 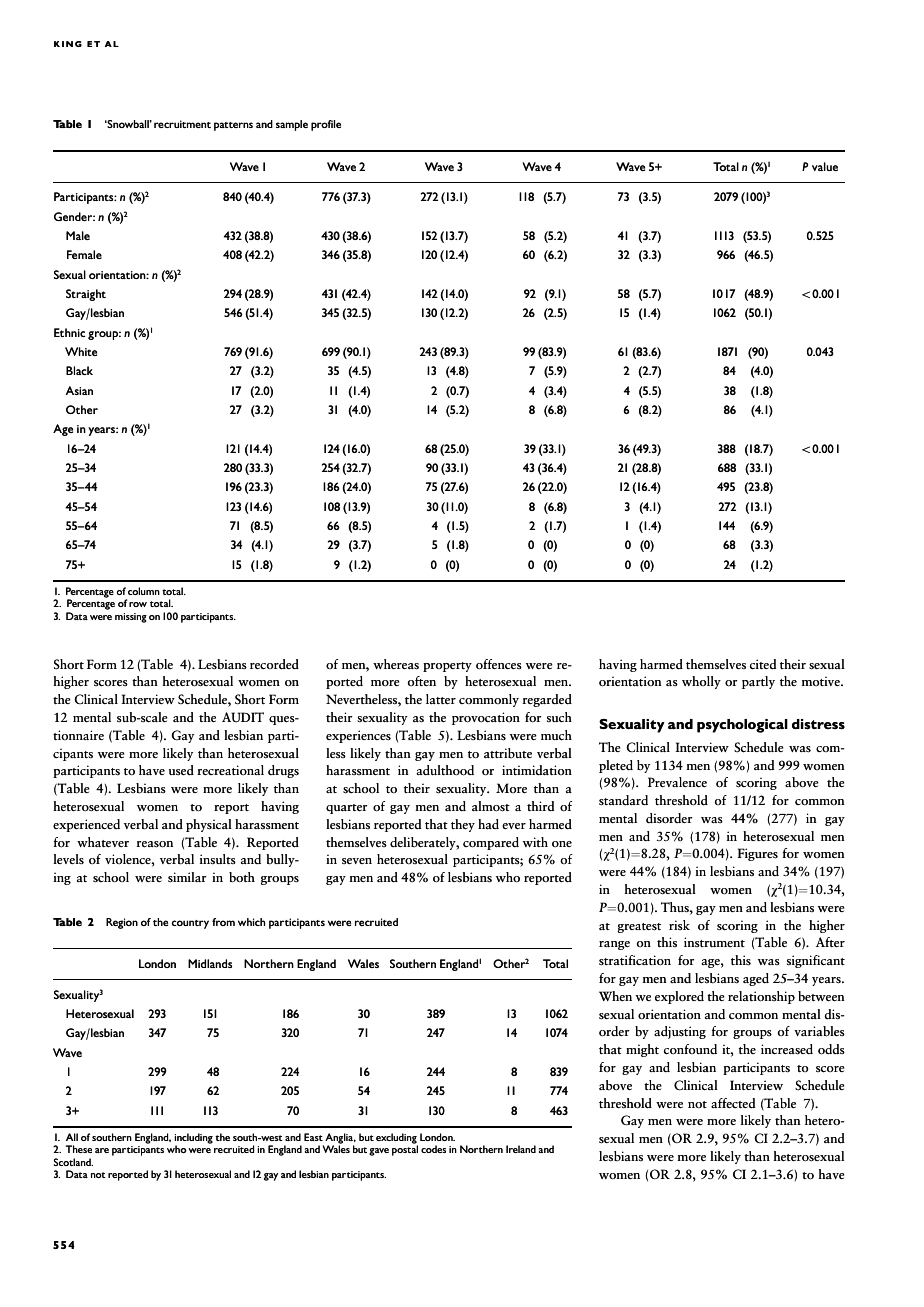 I want to click on used, so click(x=181, y=770).
